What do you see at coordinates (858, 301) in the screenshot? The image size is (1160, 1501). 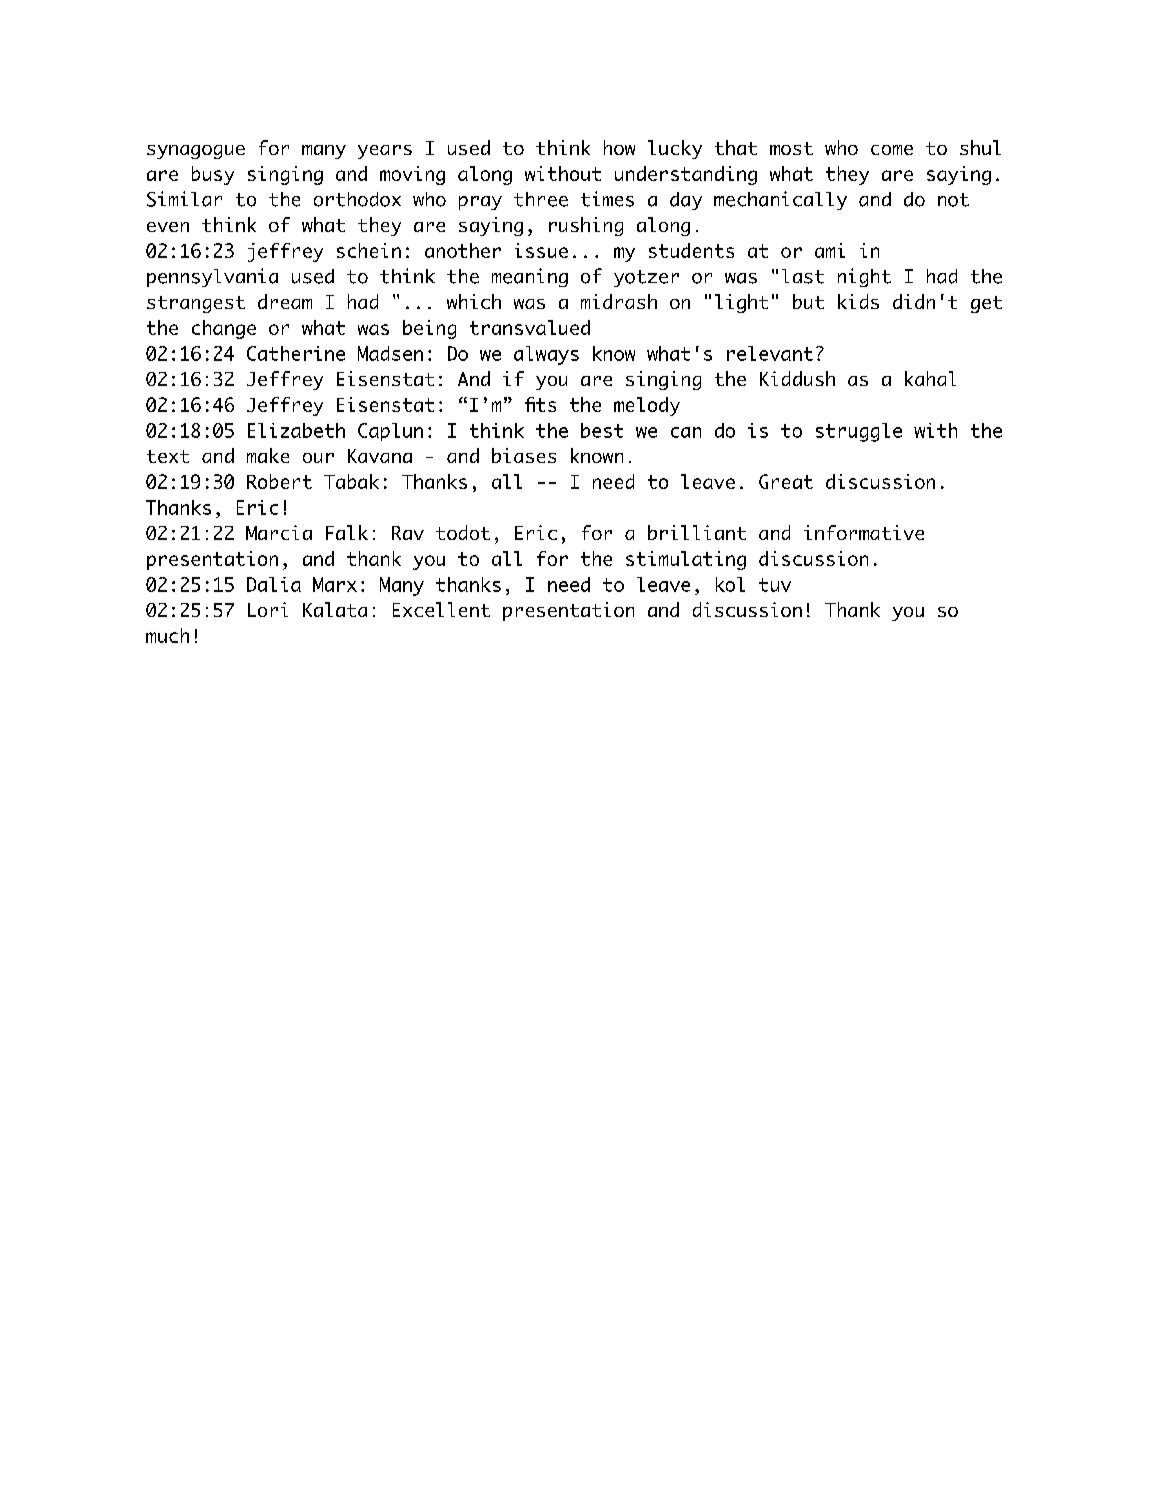 I see `kids` at bounding box center [858, 301].
